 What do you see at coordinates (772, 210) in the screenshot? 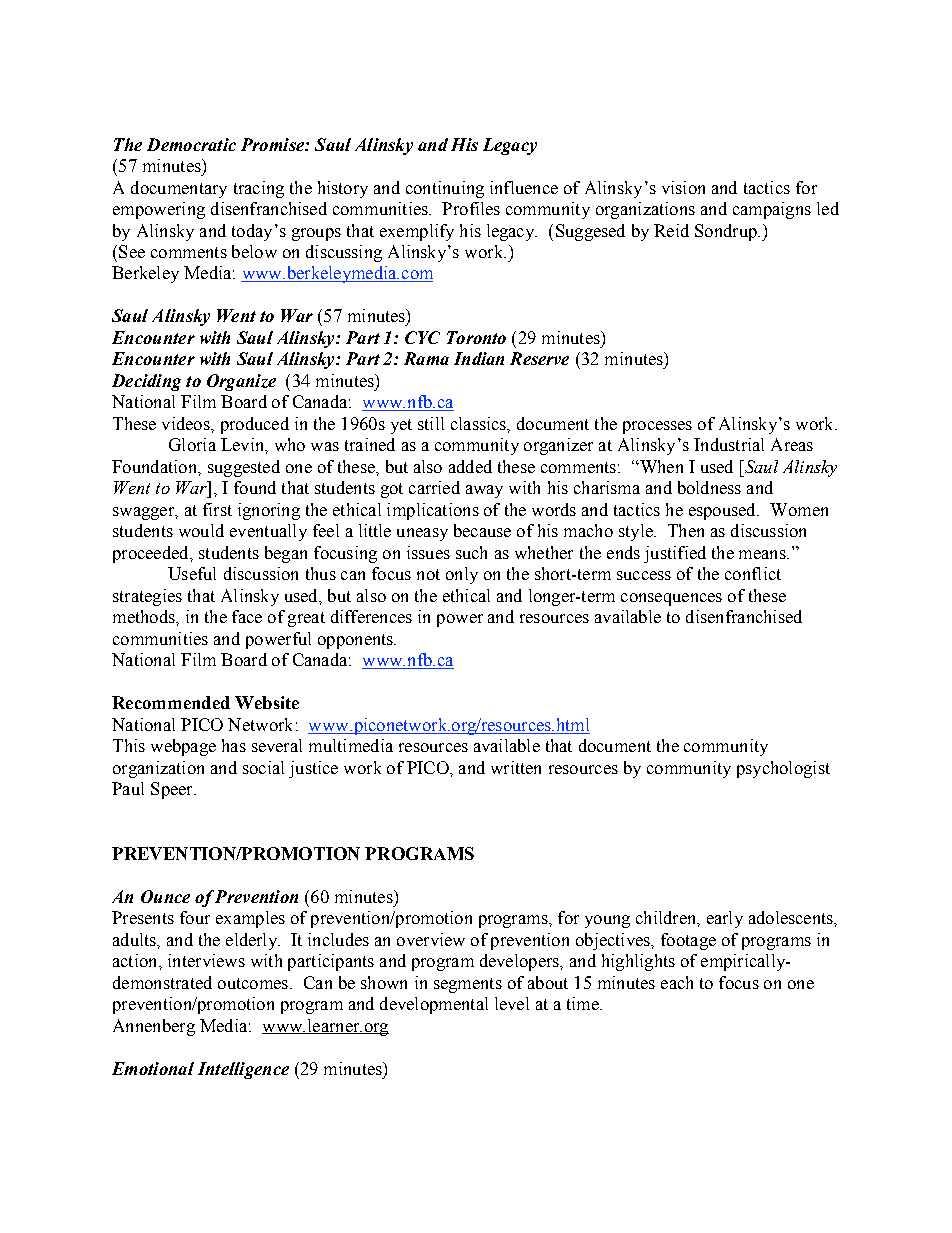
I see `campaigns` at bounding box center [772, 210].
